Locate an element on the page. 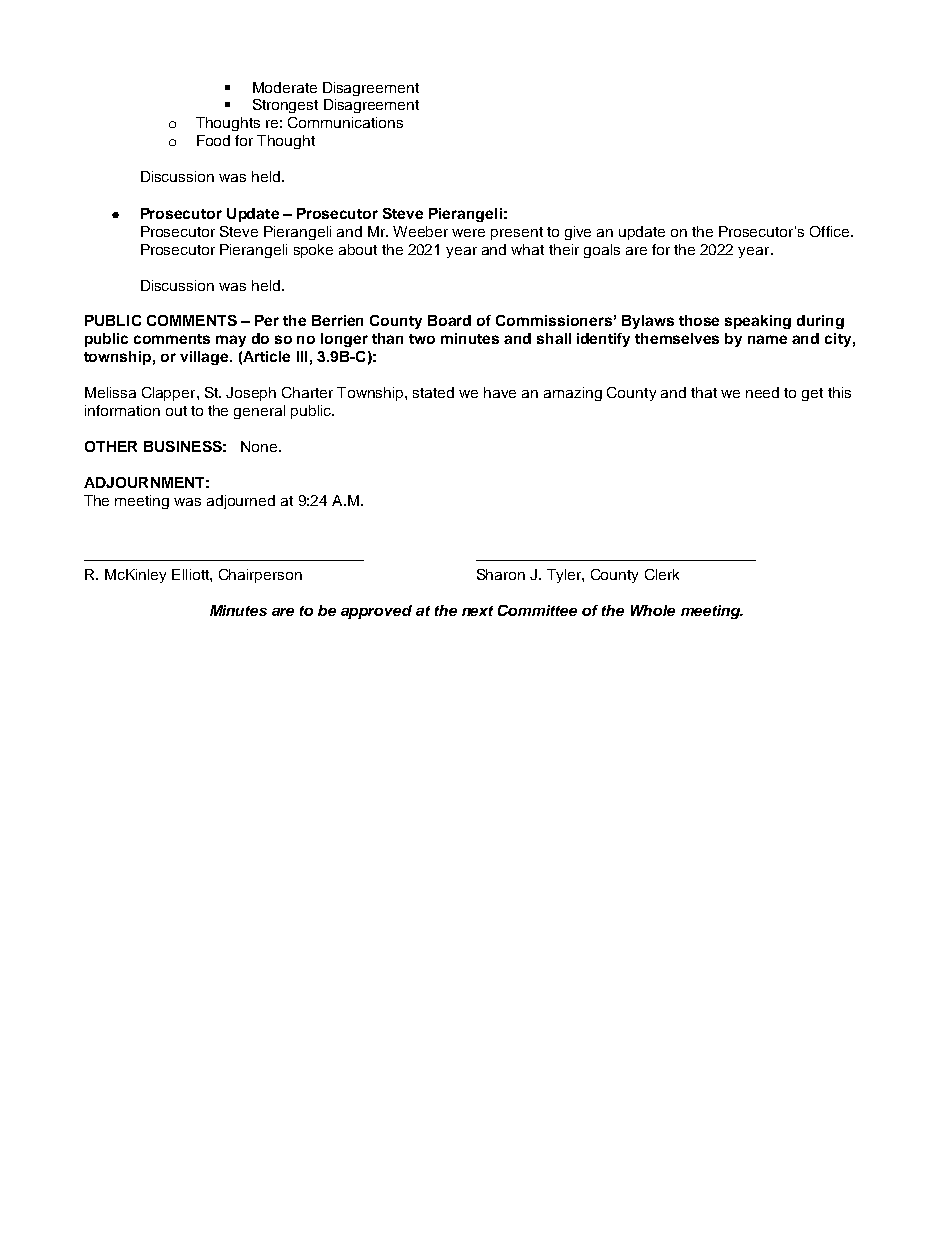  None is located at coordinates (259, 446).
